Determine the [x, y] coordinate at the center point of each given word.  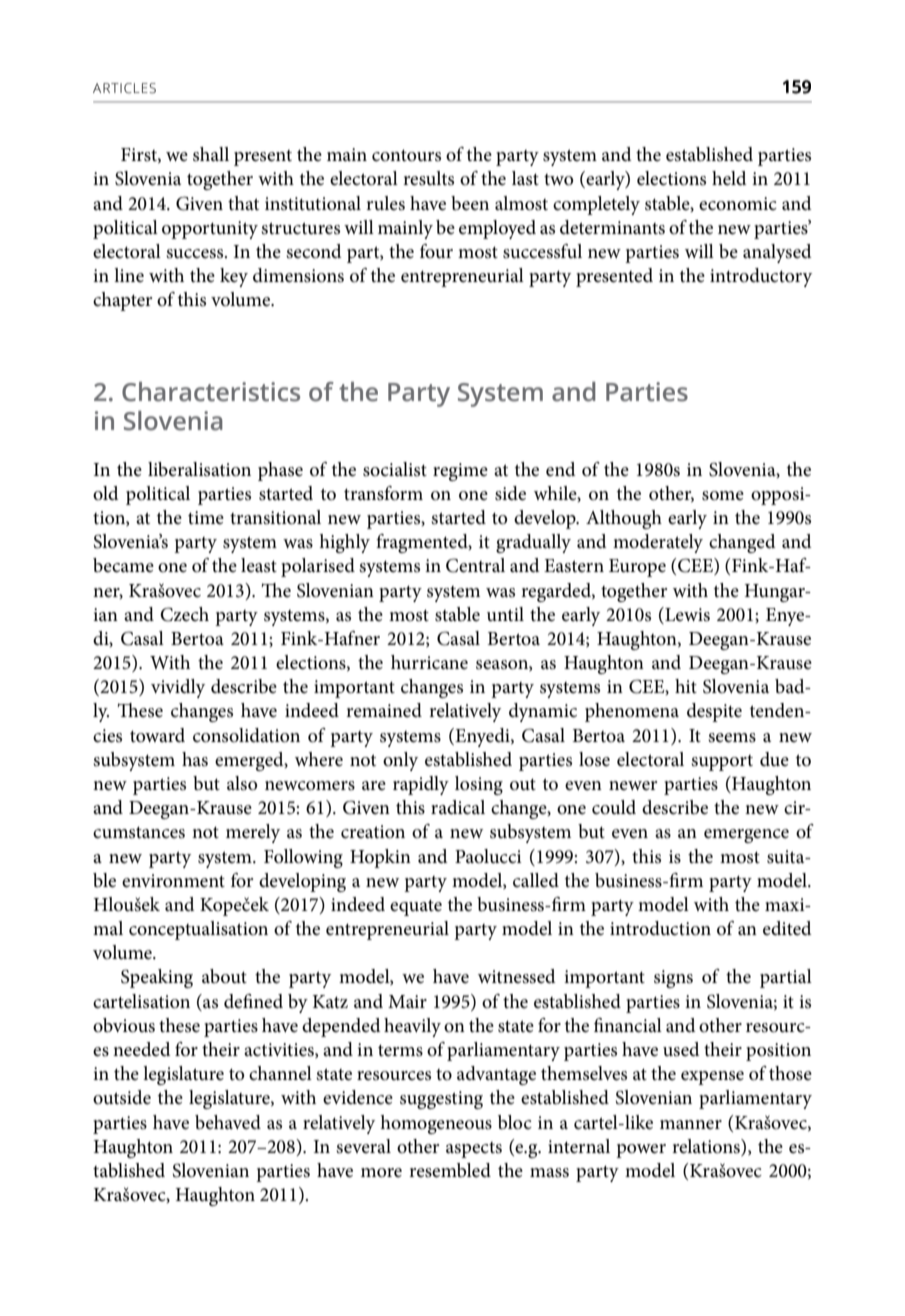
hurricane [429, 662]
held [729, 178]
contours [406, 156]
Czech [184, 614]
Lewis [686, 614]
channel [280, 1073]
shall [211, 154]
